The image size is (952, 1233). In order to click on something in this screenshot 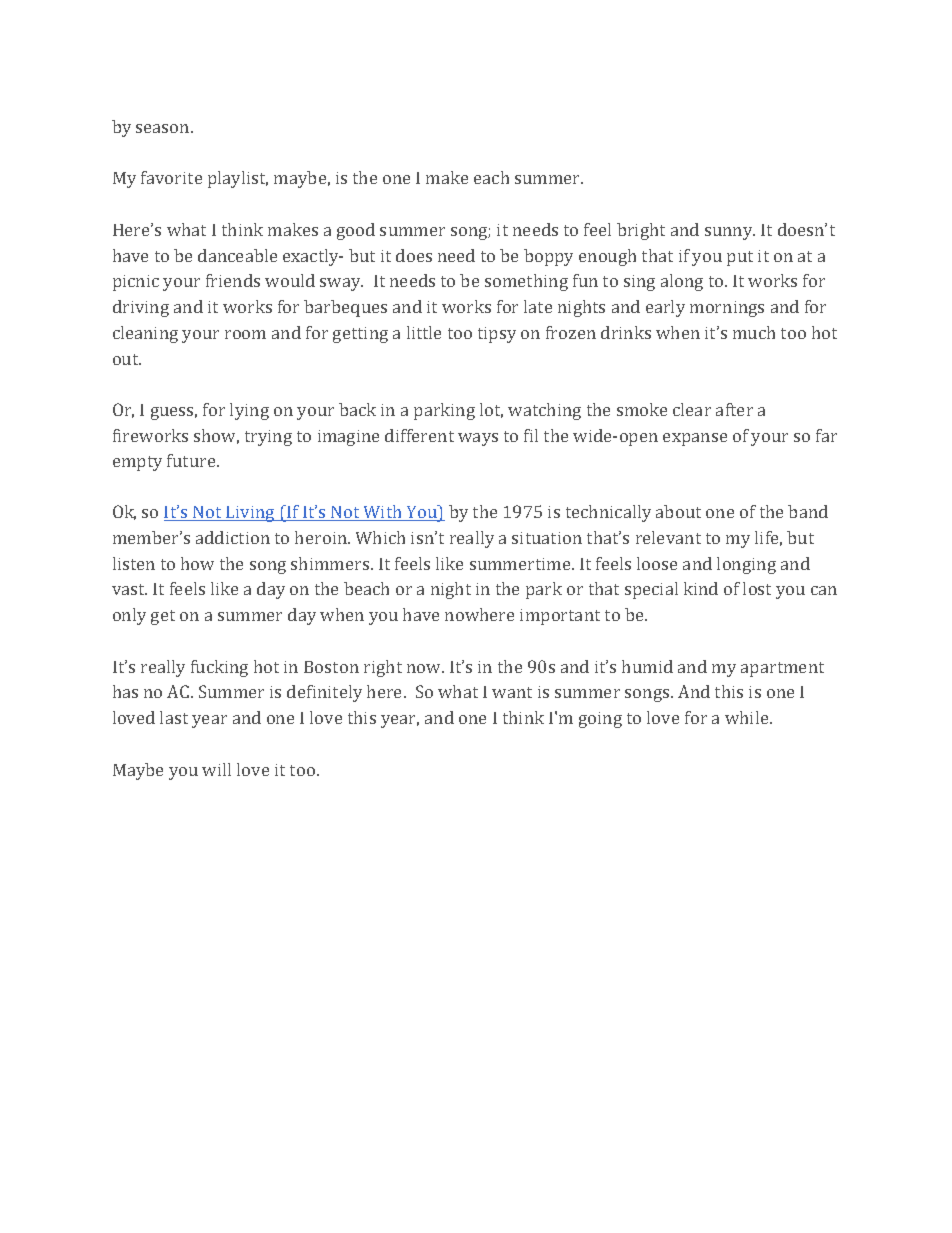, I will do `click(526, 282)`.
